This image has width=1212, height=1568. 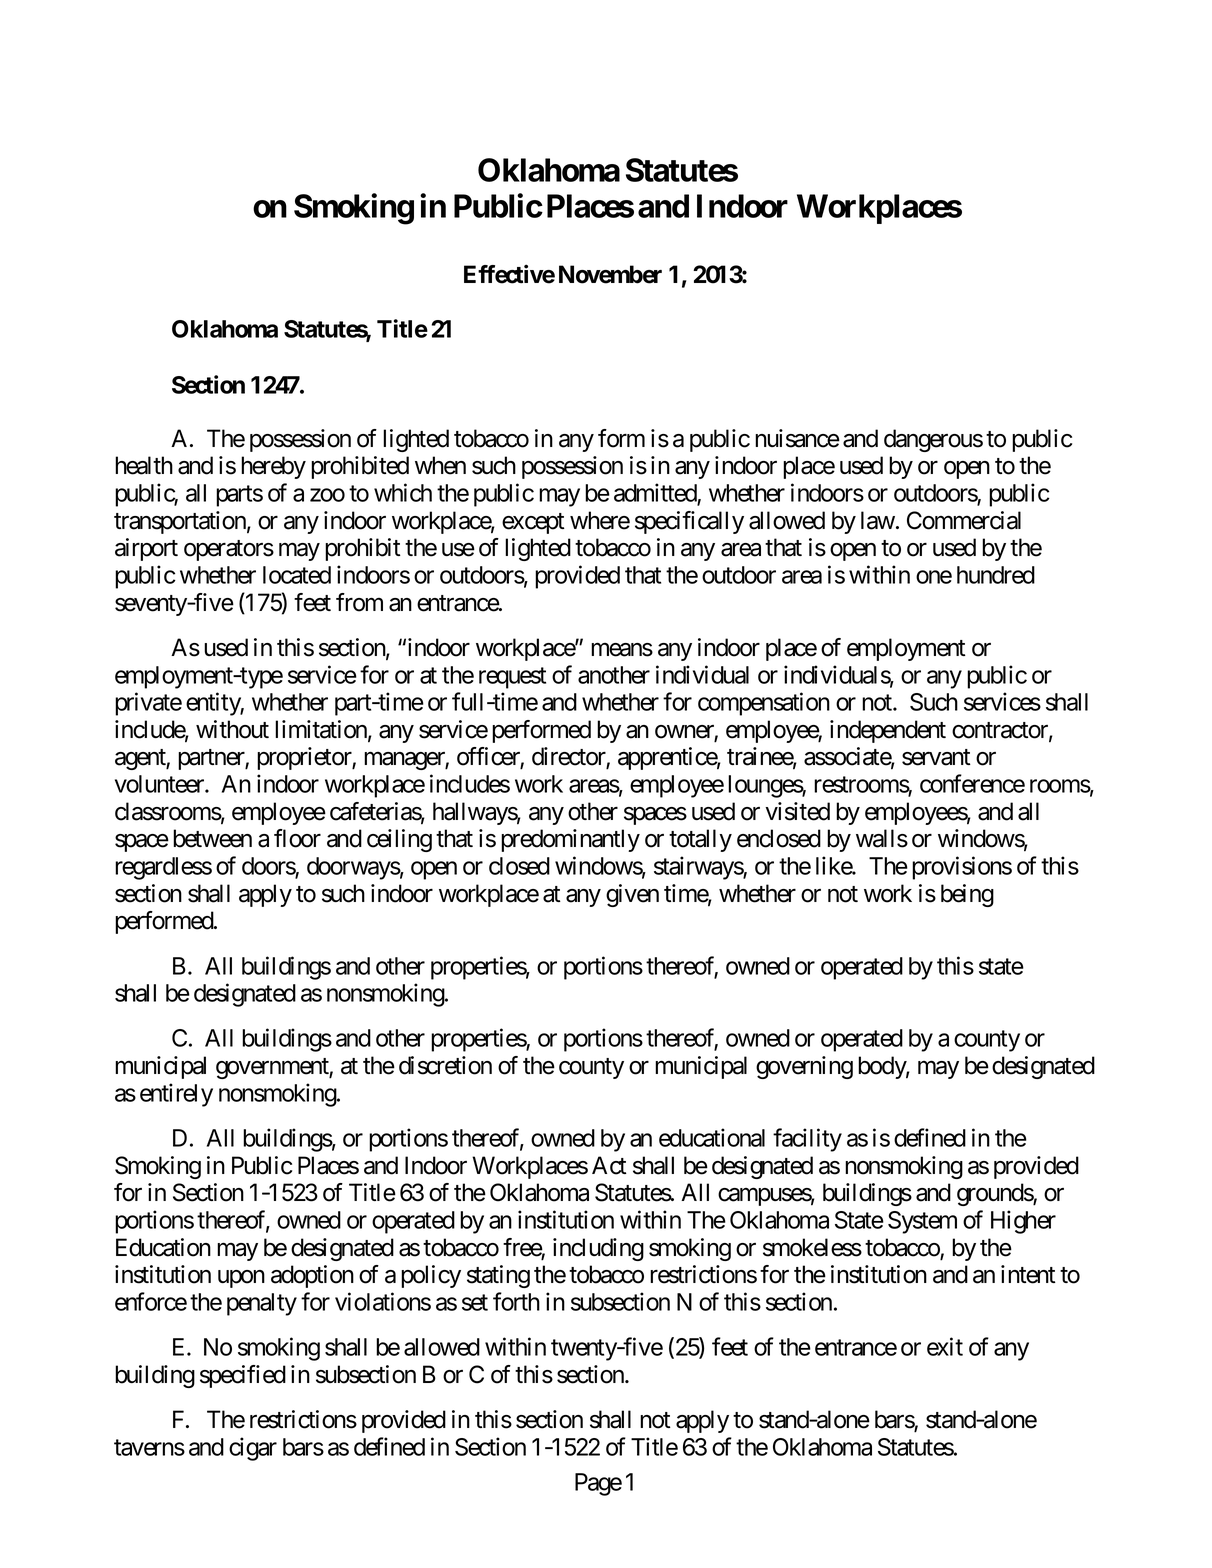 I want to click on Commercial, so click(x=964, y=520).
